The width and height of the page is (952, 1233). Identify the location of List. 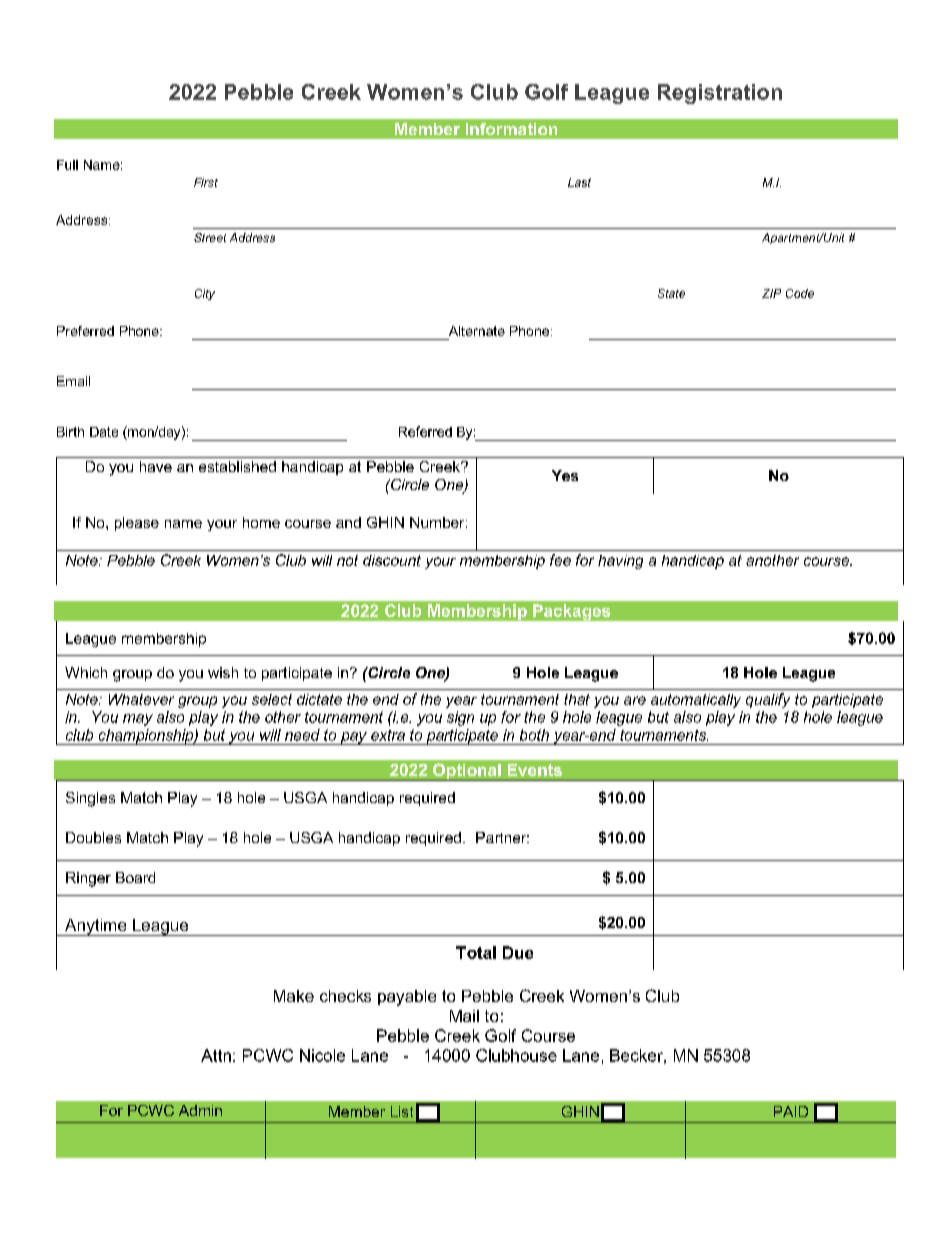
(402, 1111).
